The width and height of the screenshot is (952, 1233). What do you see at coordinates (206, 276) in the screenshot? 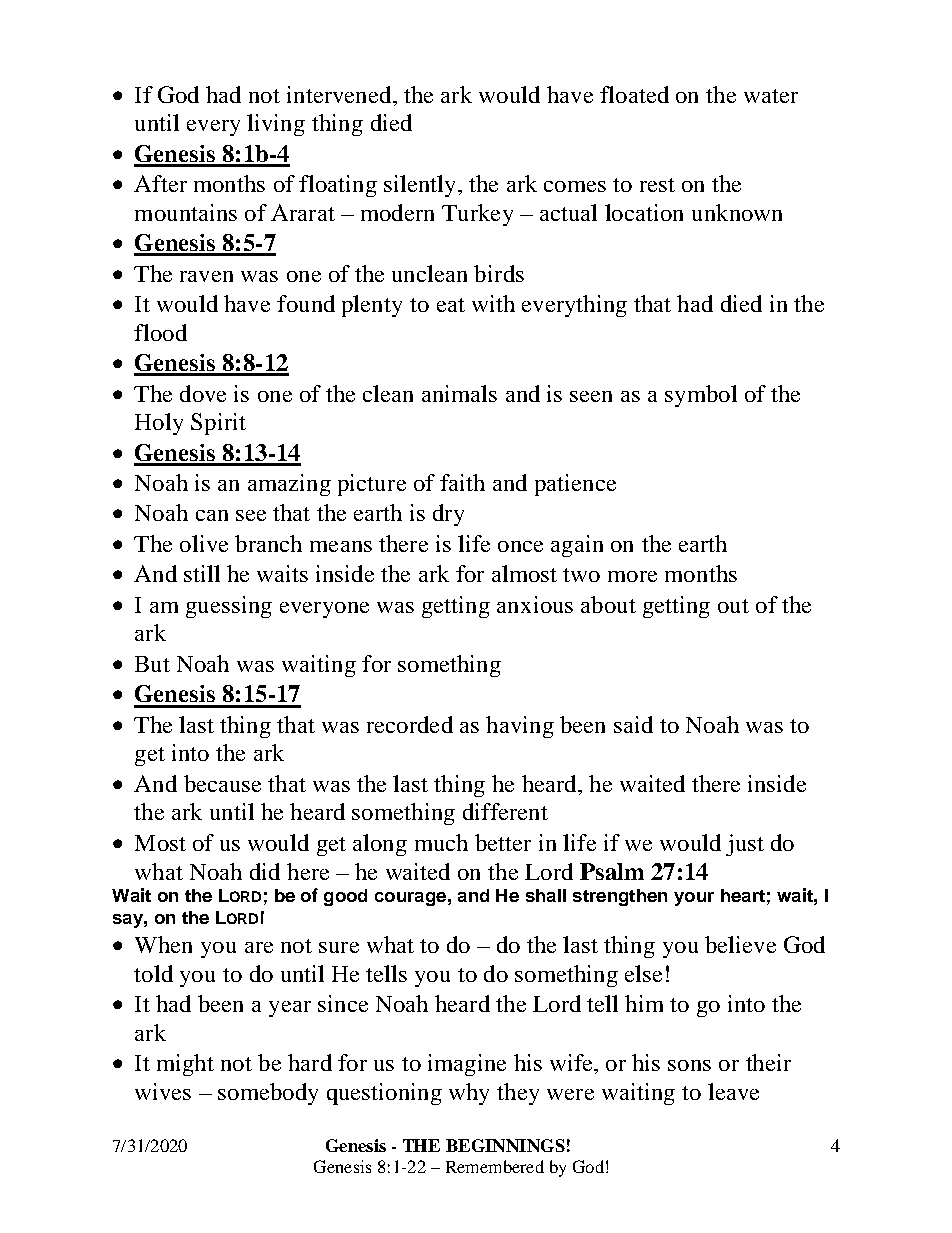
I see `raven` at bounding box center [206, 276].
